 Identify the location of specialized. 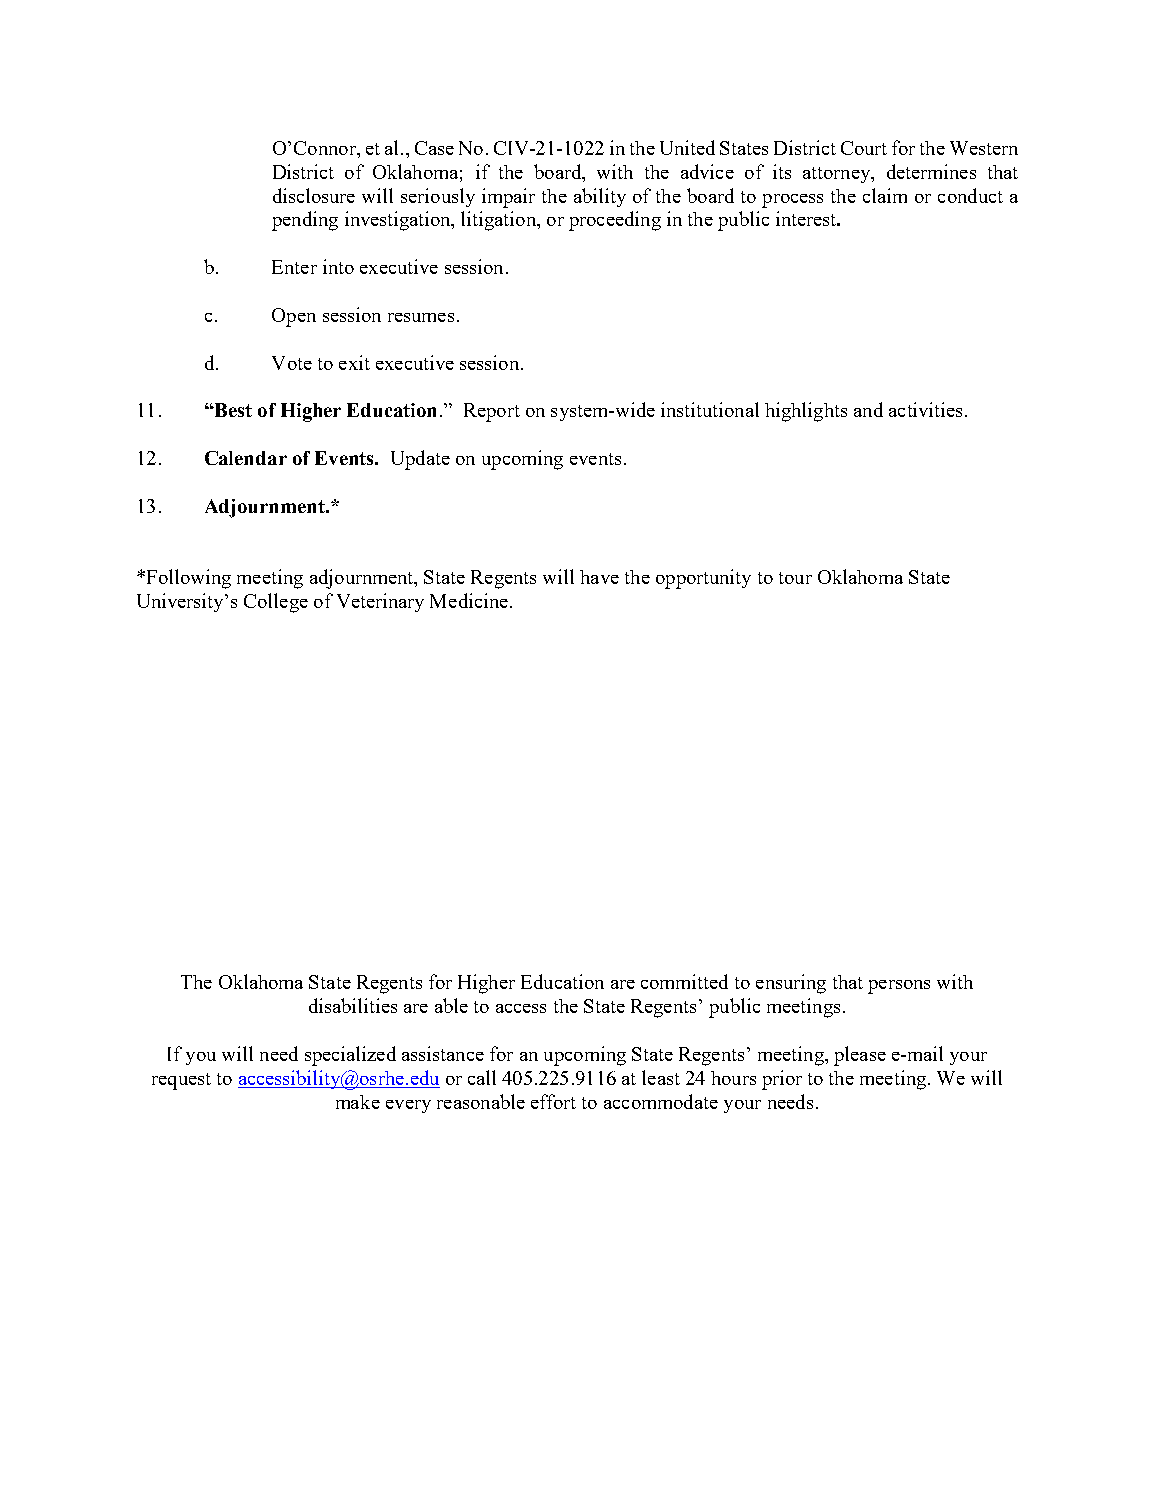
(350, 1056).
